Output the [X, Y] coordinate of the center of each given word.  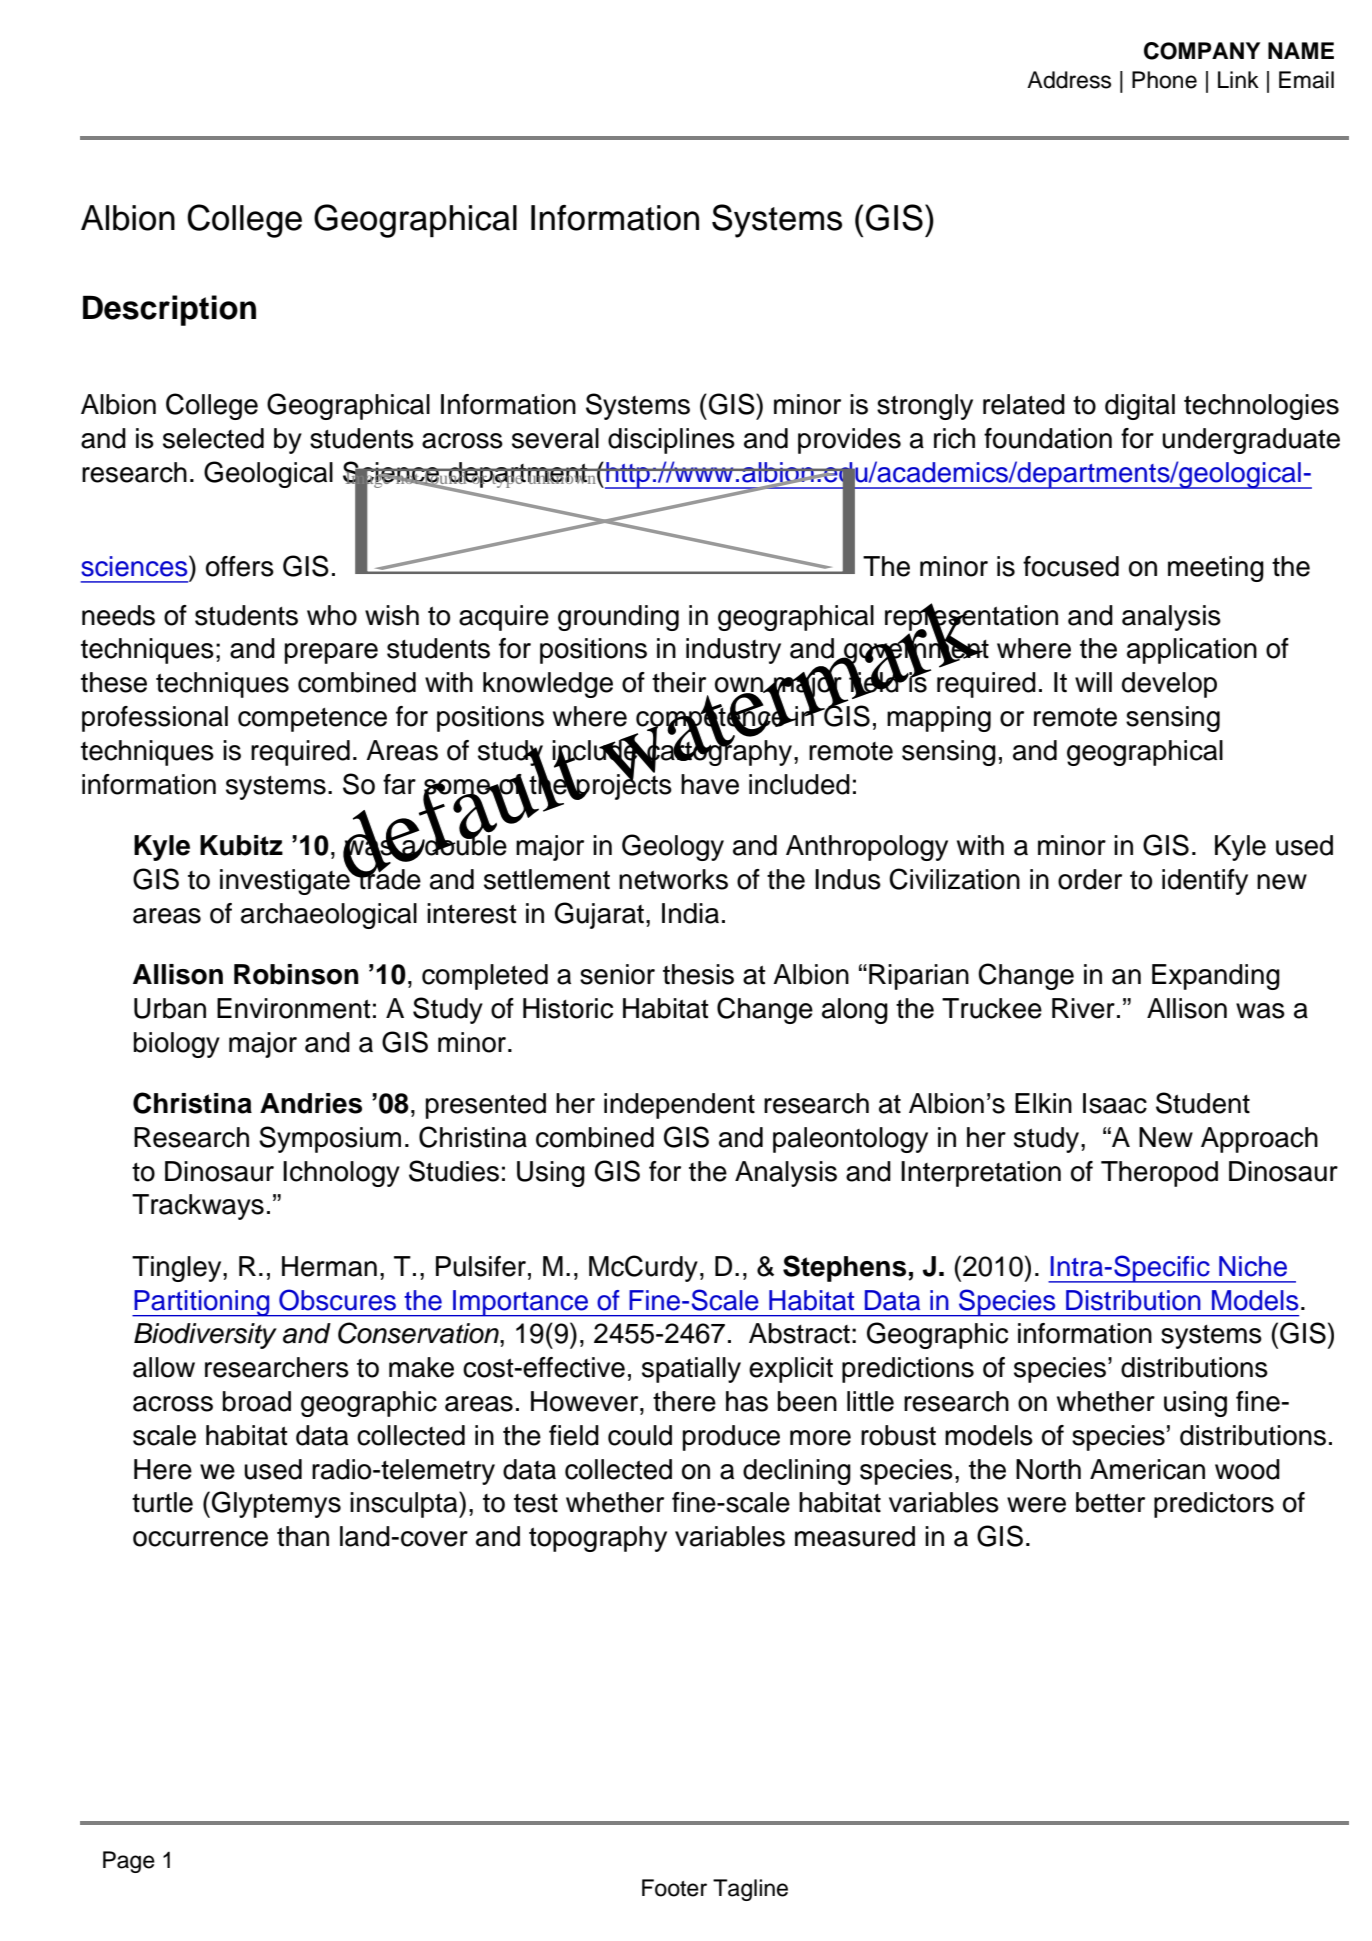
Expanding [1216, 977]
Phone [1164, 80]
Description [169, 310]
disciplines [671, 441]
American [1147, 1469]
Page [129, 1862]
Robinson [296, 974]
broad [257, 1401]
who [332, 615]
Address [1069, 80]
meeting [1216, 569]
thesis [698, 974]
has [747, 1401]
